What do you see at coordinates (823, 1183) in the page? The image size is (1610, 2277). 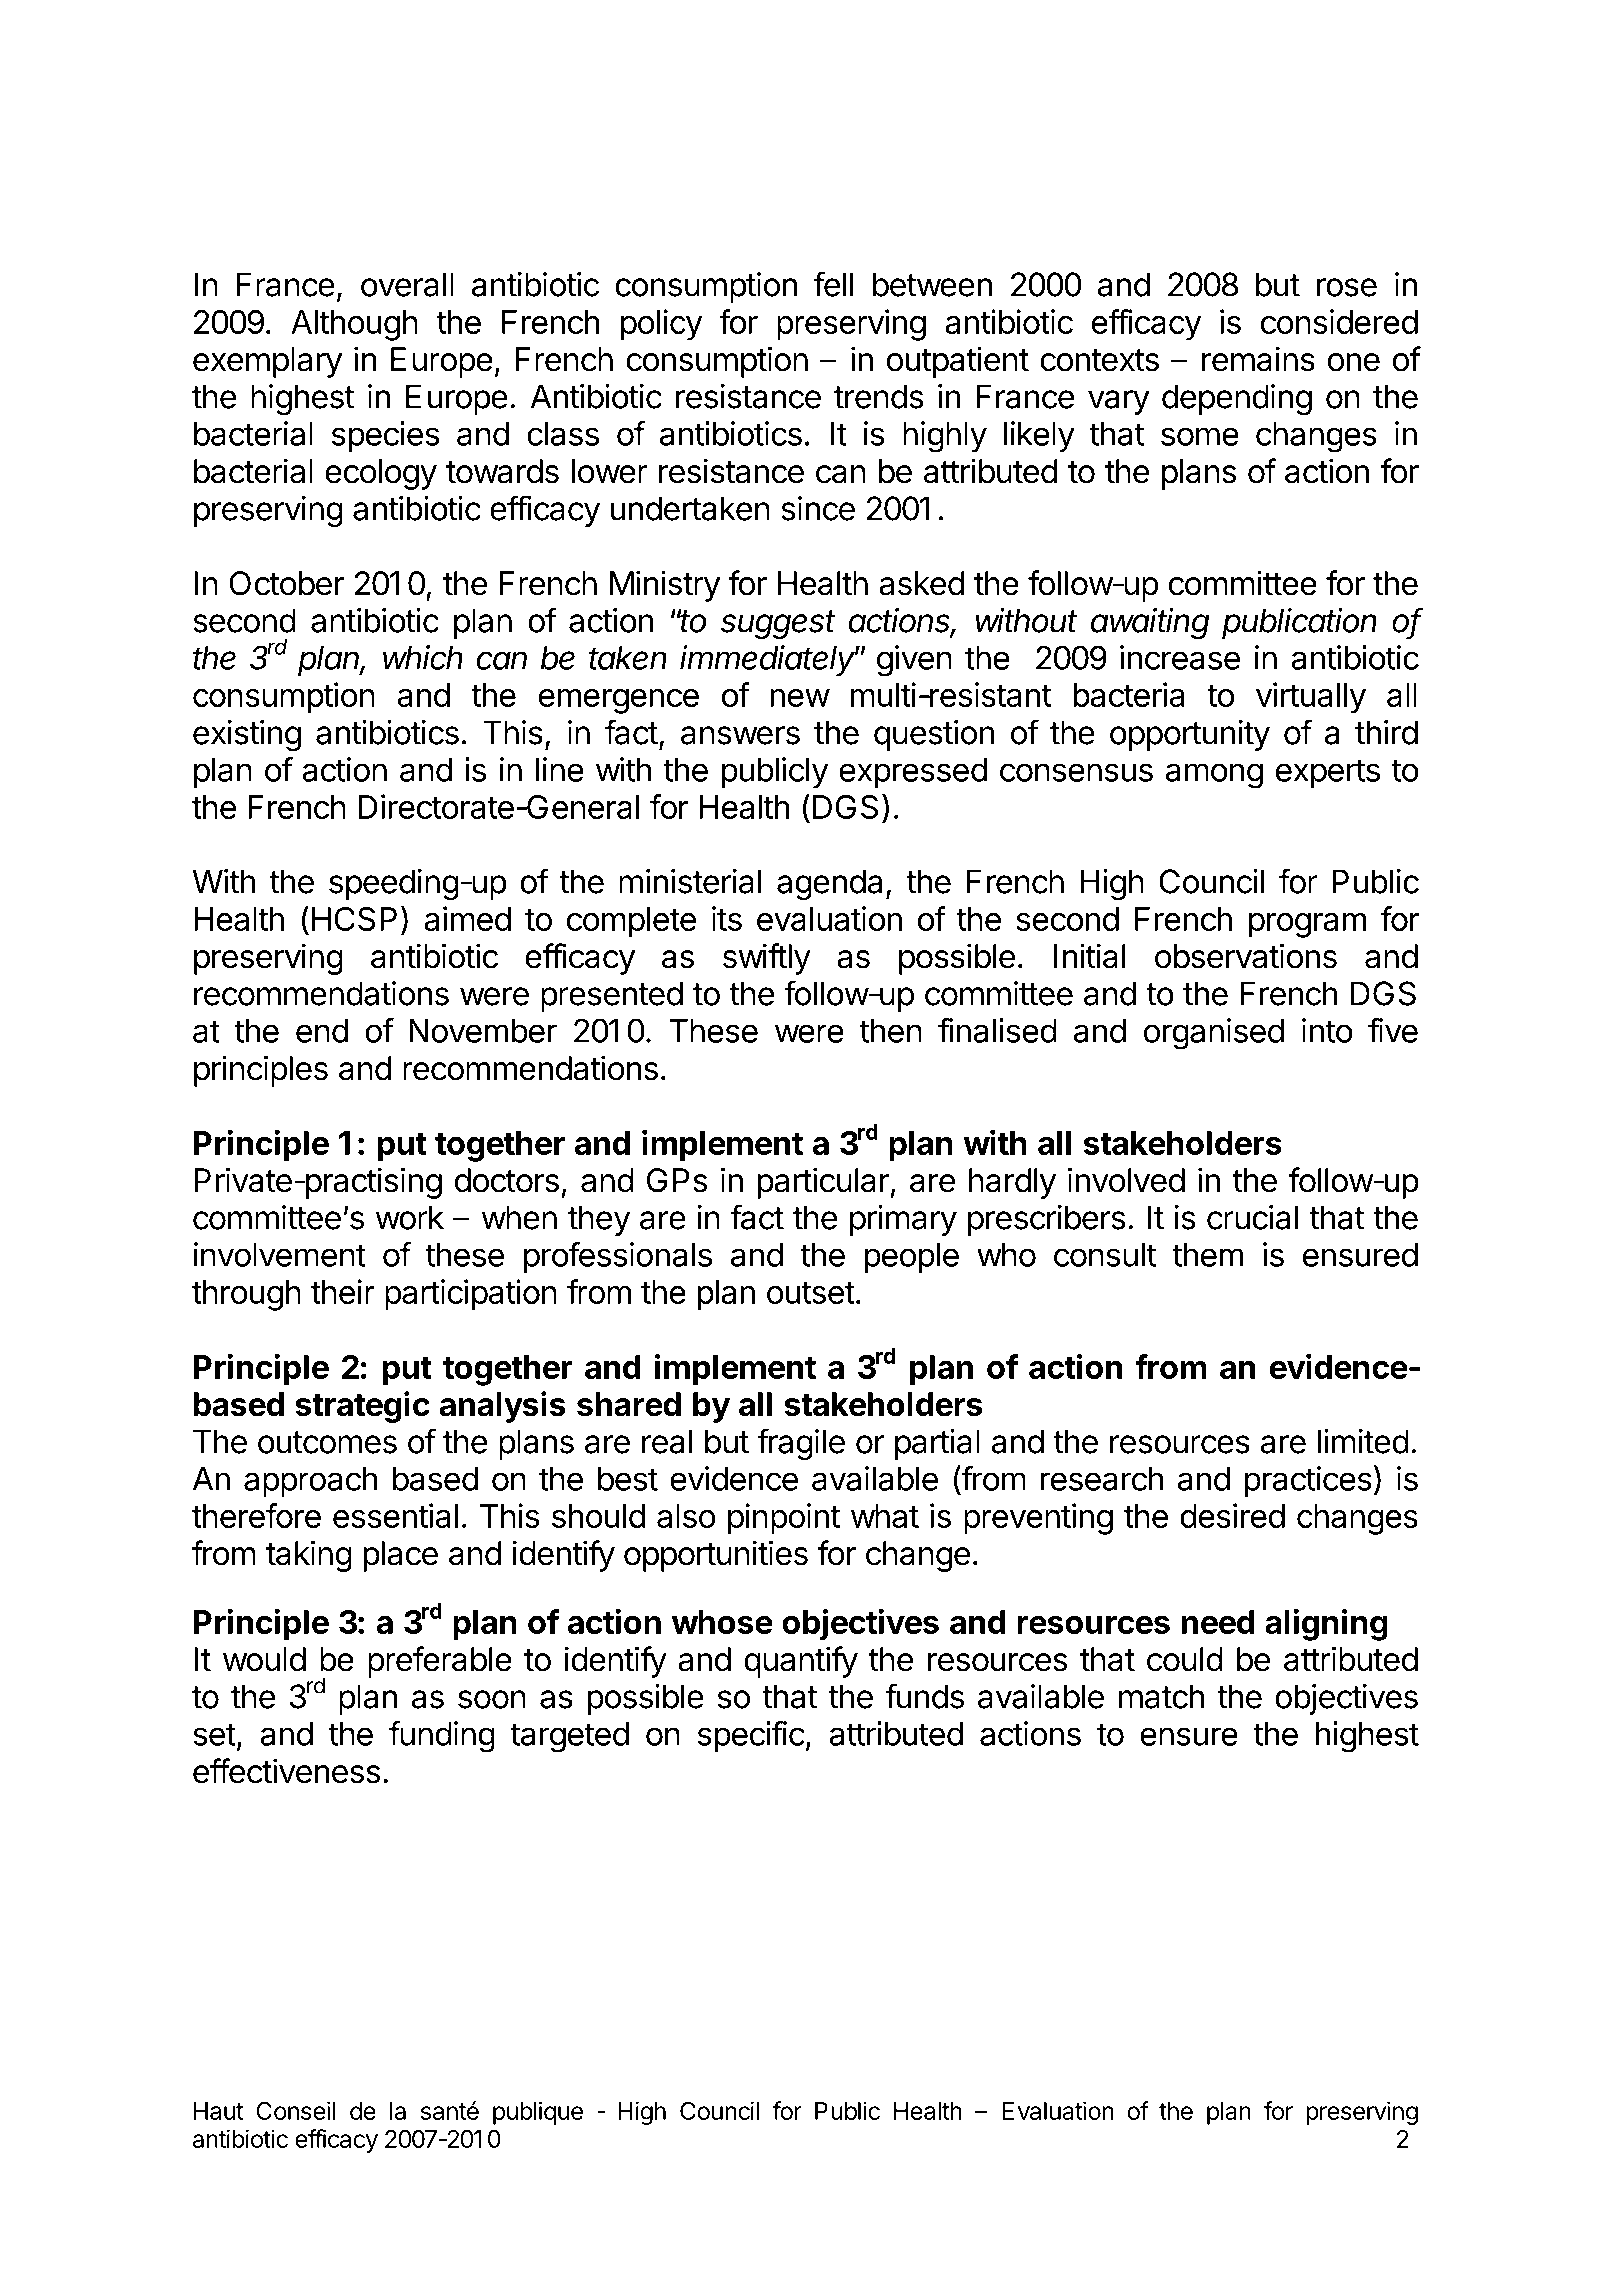 I see `particular` at bounding box center [823, 1183].
